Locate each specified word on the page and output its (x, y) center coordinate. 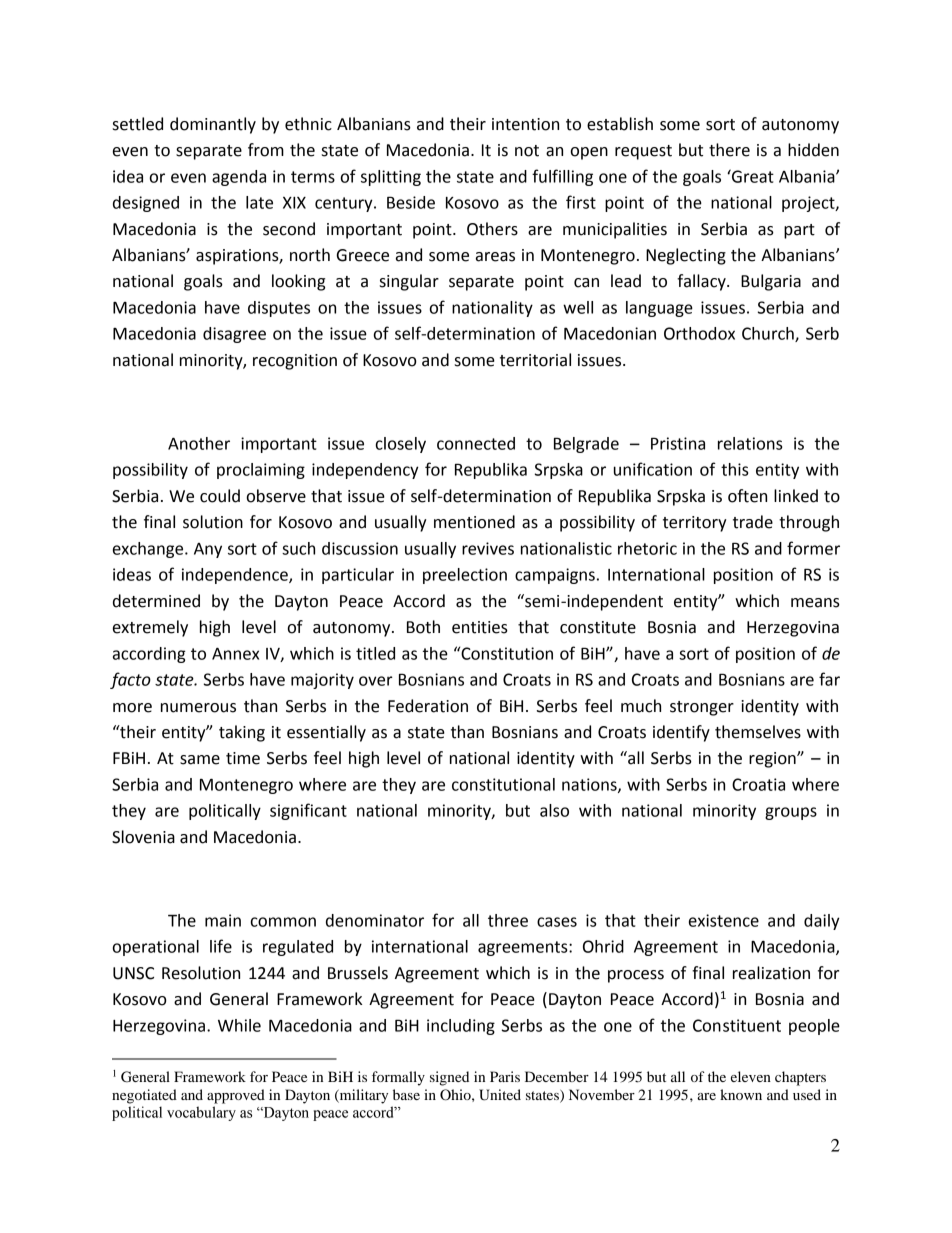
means (815, 603)
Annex (235, 654)
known (741, 1094)
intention (525, 124)
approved (236, 1096)
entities (480, 627)
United (500, 1095)
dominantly (213, 125)
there (729, 150)
